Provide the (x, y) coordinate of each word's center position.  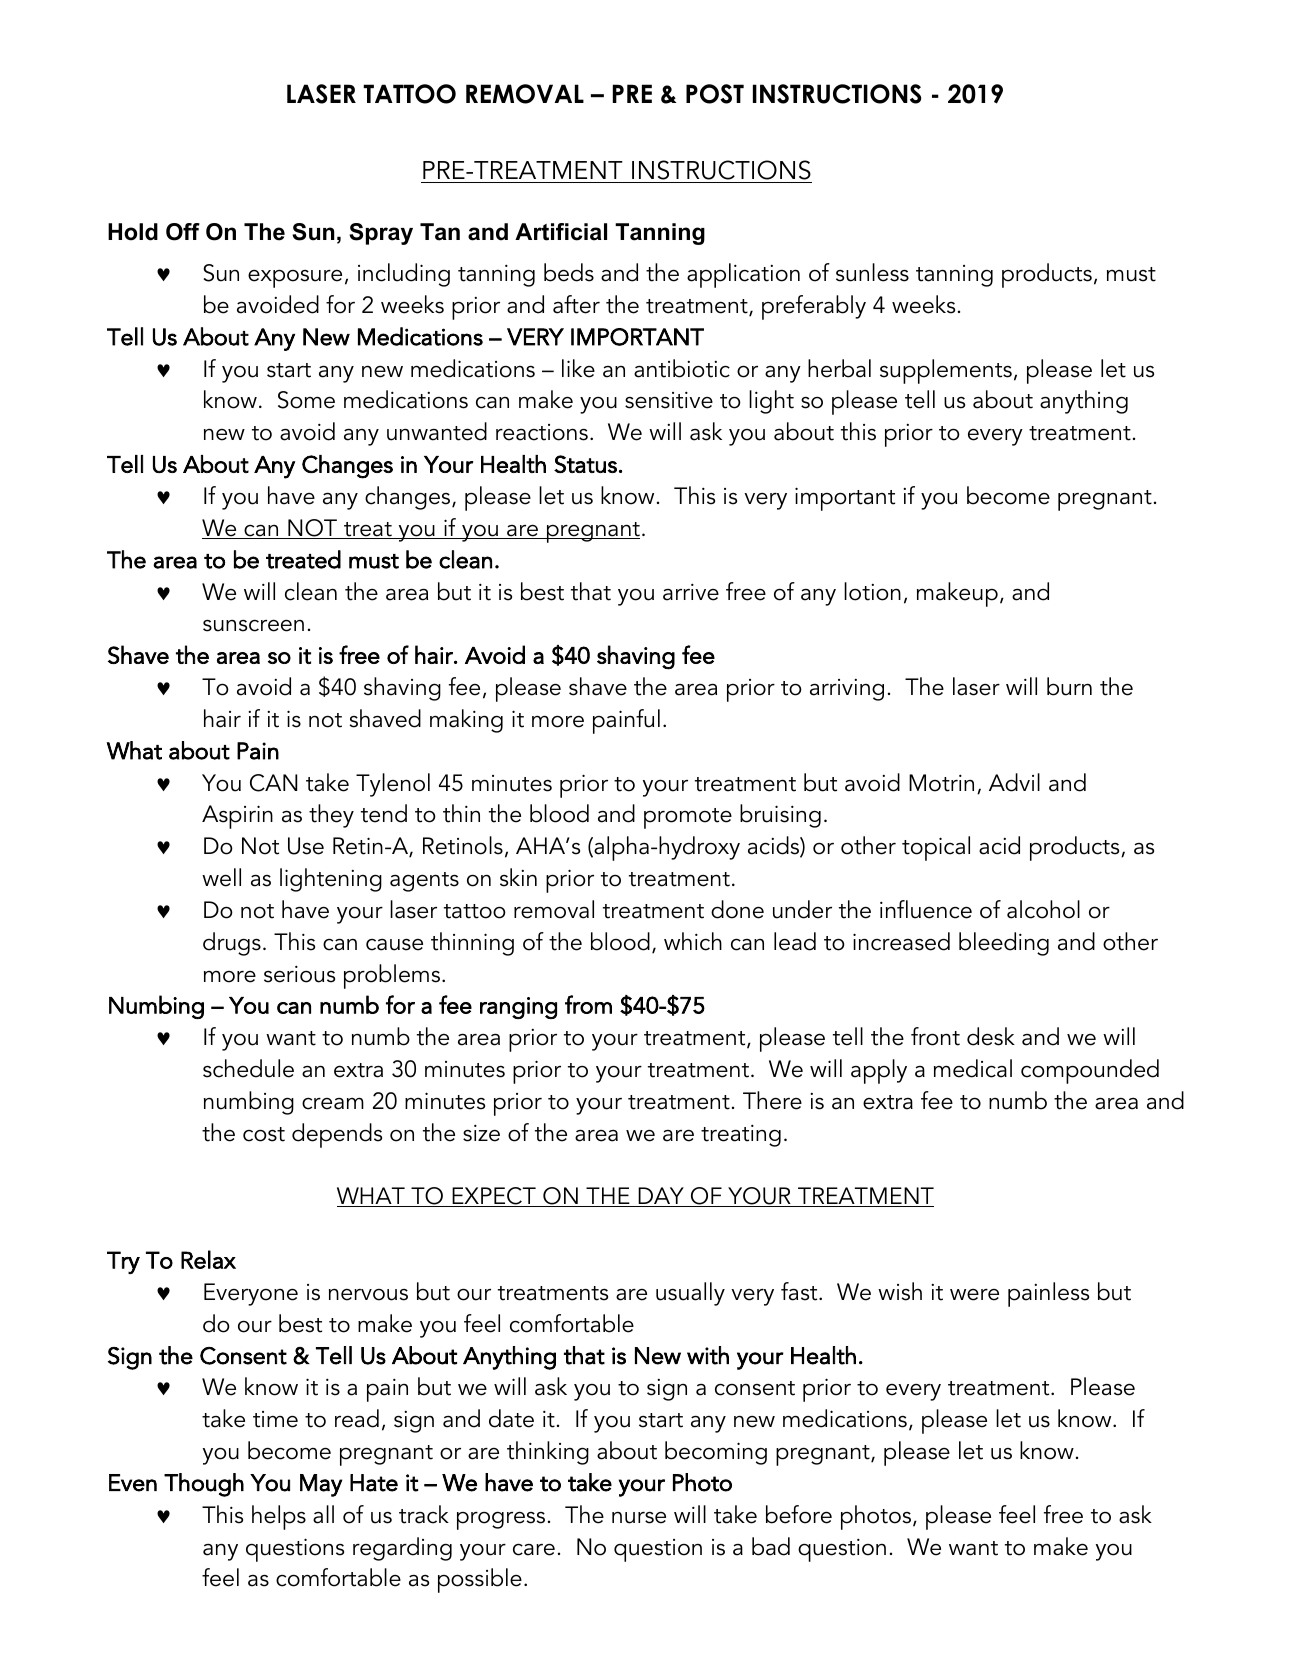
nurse (639, 1518)
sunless (872, 272)
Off (183, 232)
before (799, 1514)
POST (715, 94)
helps (279, 1517)
